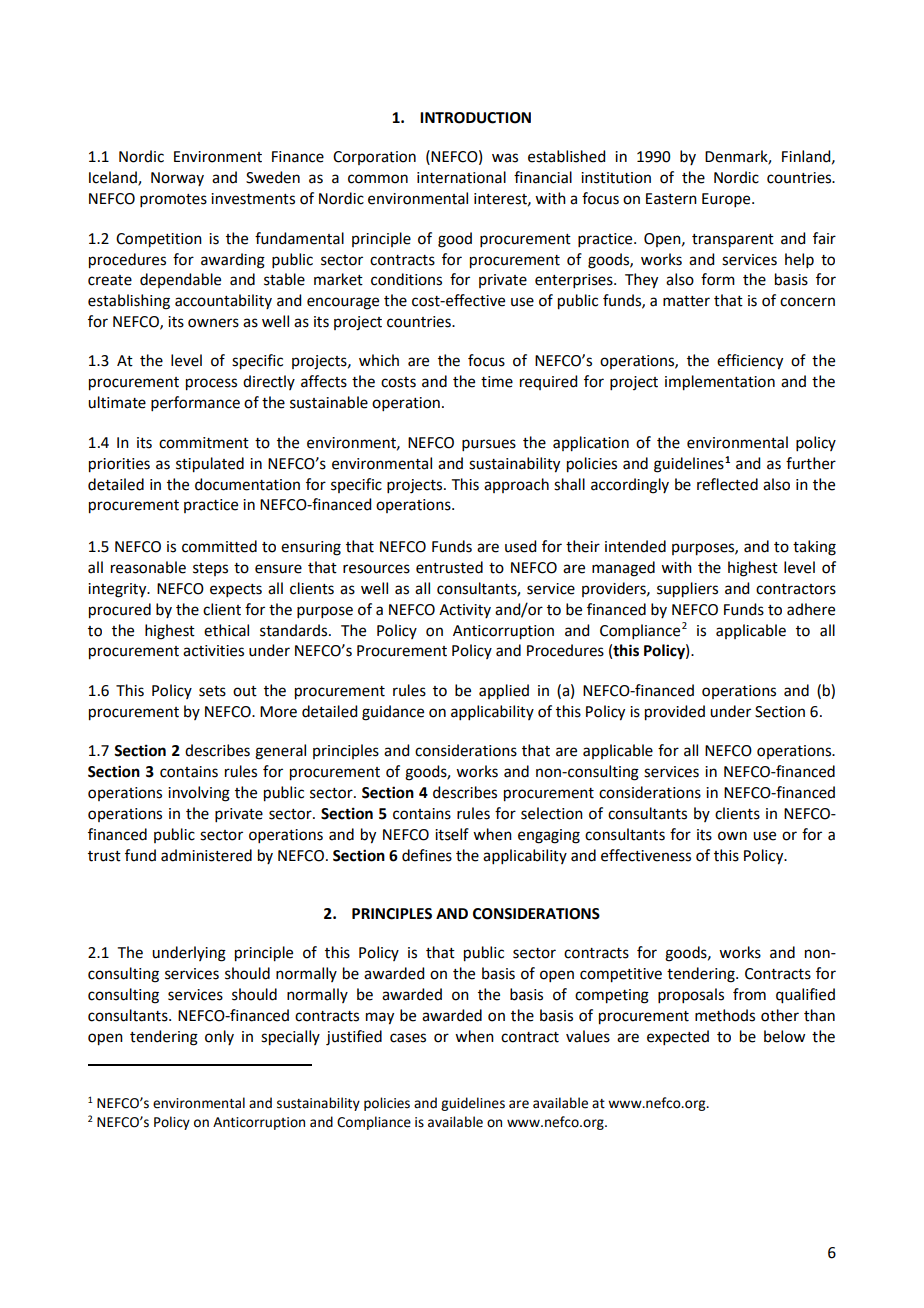 The width and height of the screenshot is (924, 1308). What do you see at coordinates (452, 834) in the screenshot?
I see `itself` at bounding box center [452, 834].
